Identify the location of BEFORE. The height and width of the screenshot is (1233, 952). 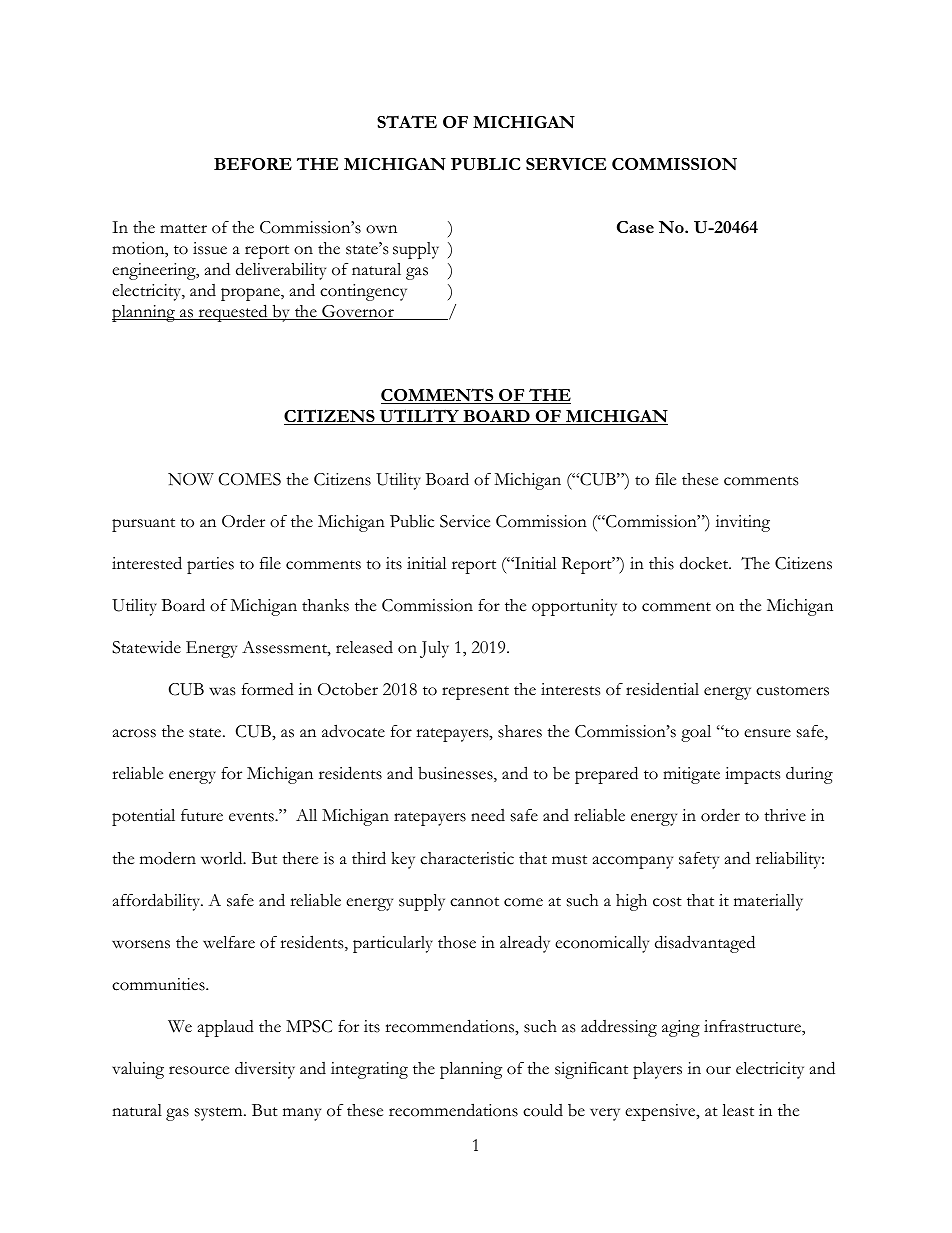
(253, 164).
